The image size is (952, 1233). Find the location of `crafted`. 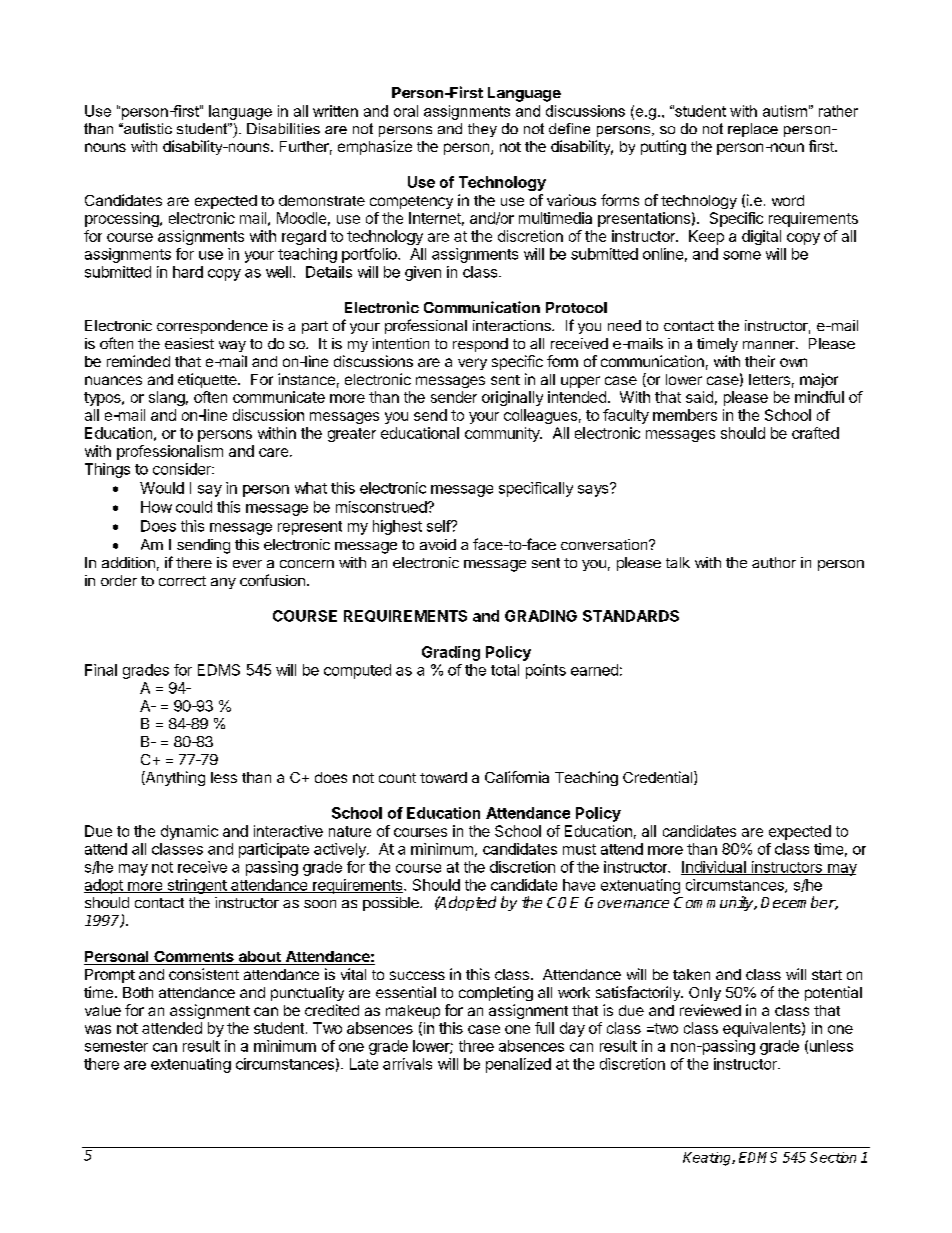

crafted is located at coordinates (815, 433).
